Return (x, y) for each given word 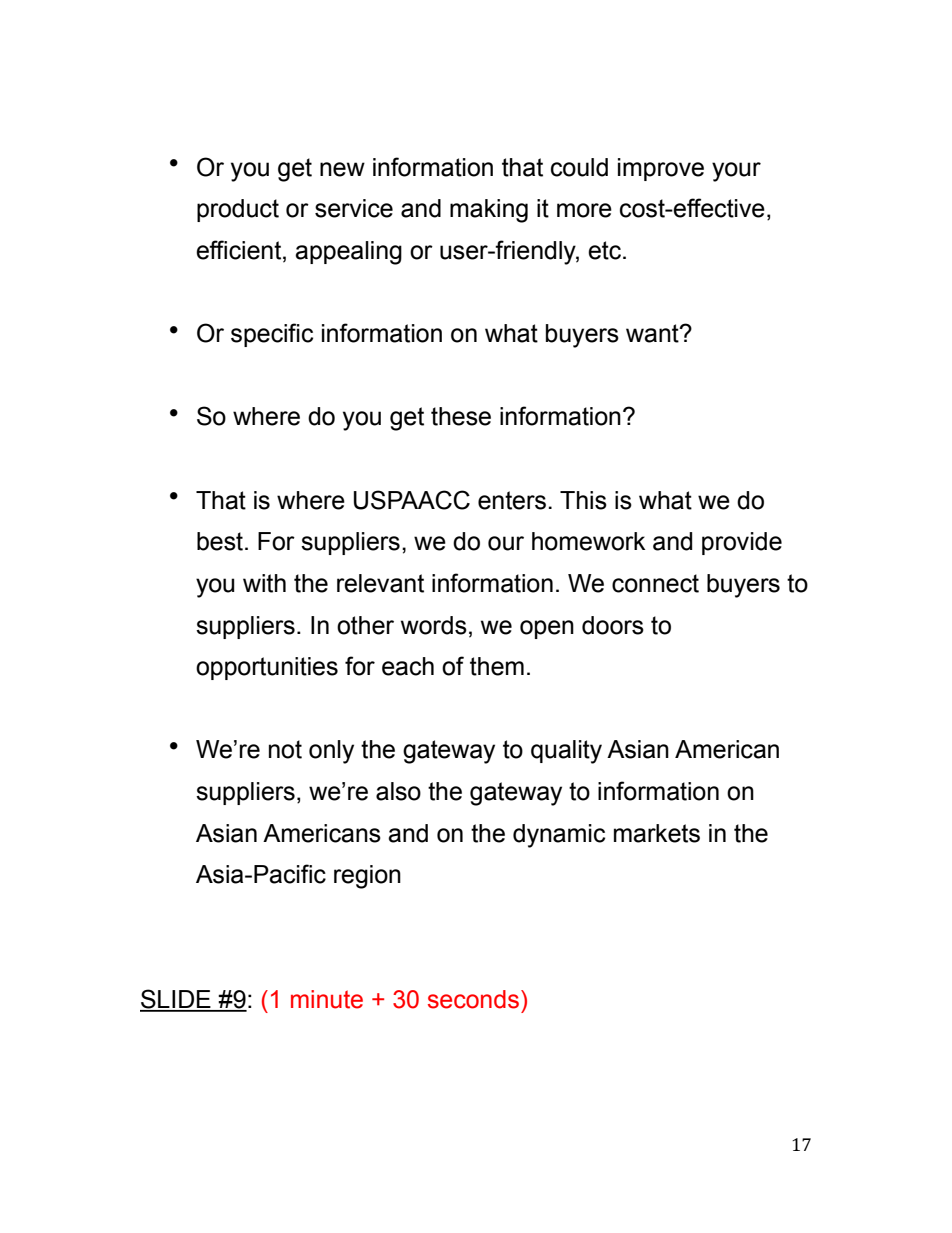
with (264, 583)
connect (655, 583)
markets (657, 833)
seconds (473, 999)
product (238, 210)
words (434, 625)
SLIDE (176, 1000)
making (489, 211)
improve (661, 169)
